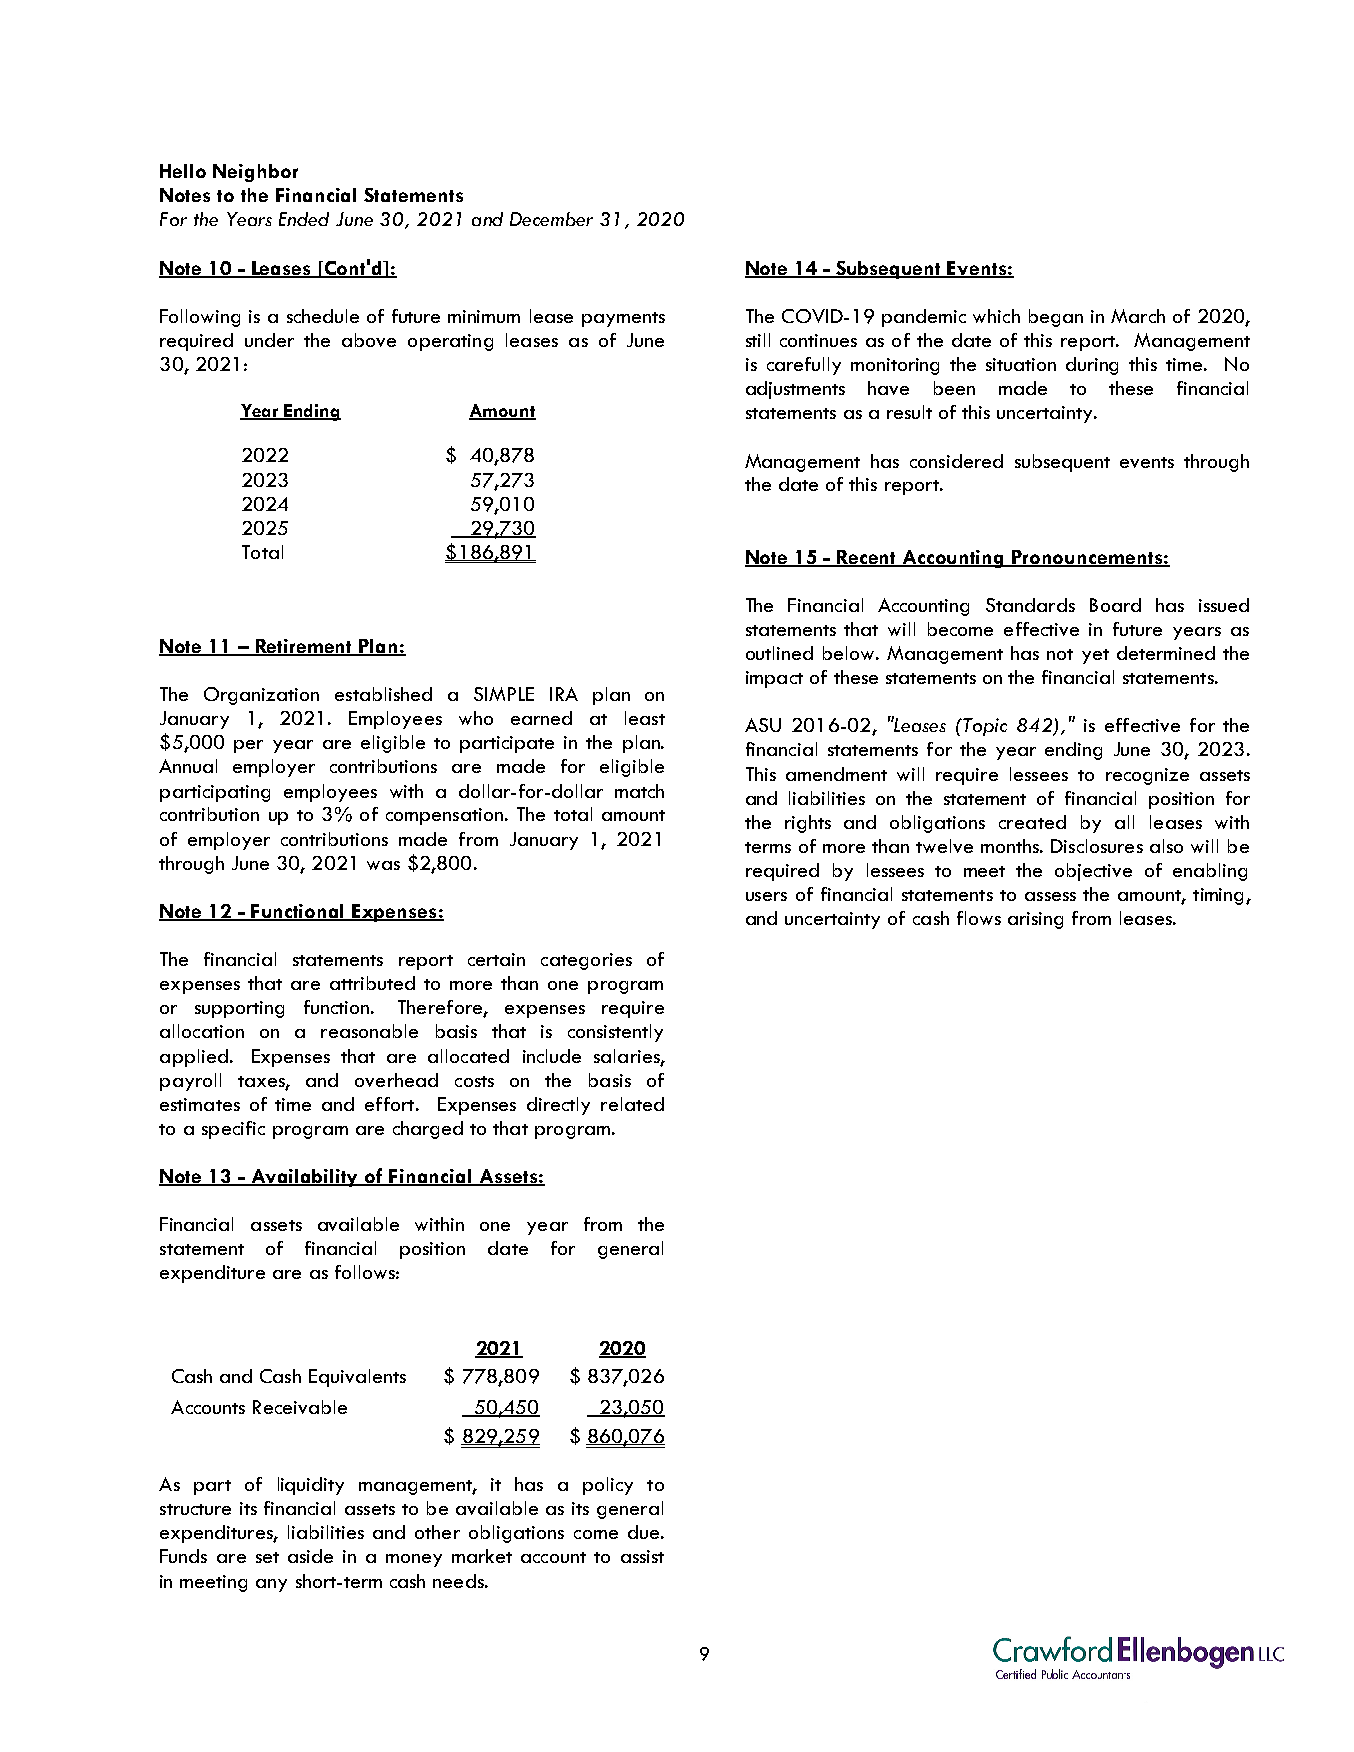 This image has width=1354, height=1752. I want to click on assist, so click(642, 1556).
